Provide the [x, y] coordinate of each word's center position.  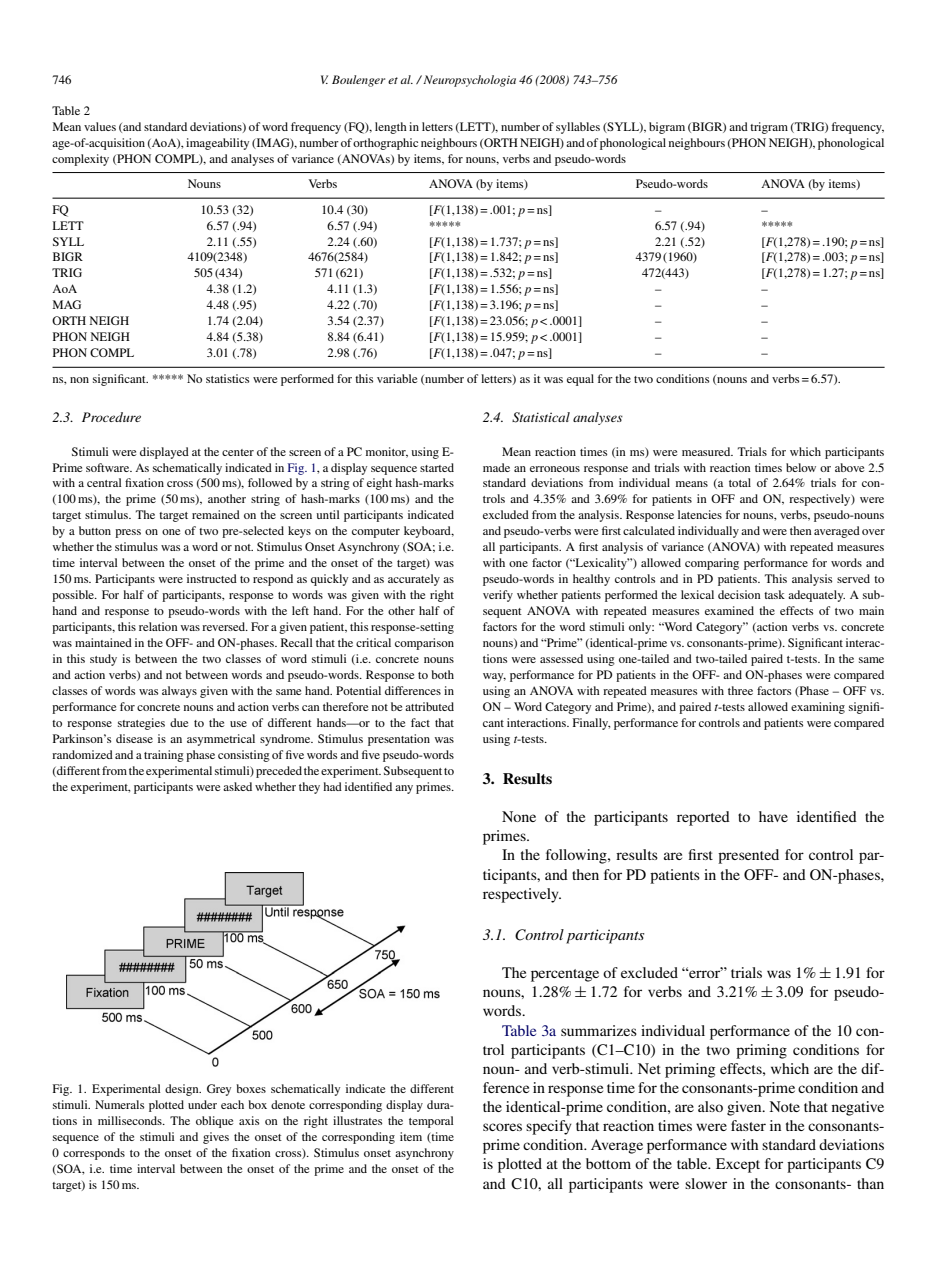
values [100, 126]
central [104, 482]
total [740, 482]
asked [237, 786]
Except [738, 1165]
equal [580, 380]
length [391, 128]
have [773, 816]
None [519, 816]
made [496, 467]
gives [216, 1138]
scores [502, 1127]
